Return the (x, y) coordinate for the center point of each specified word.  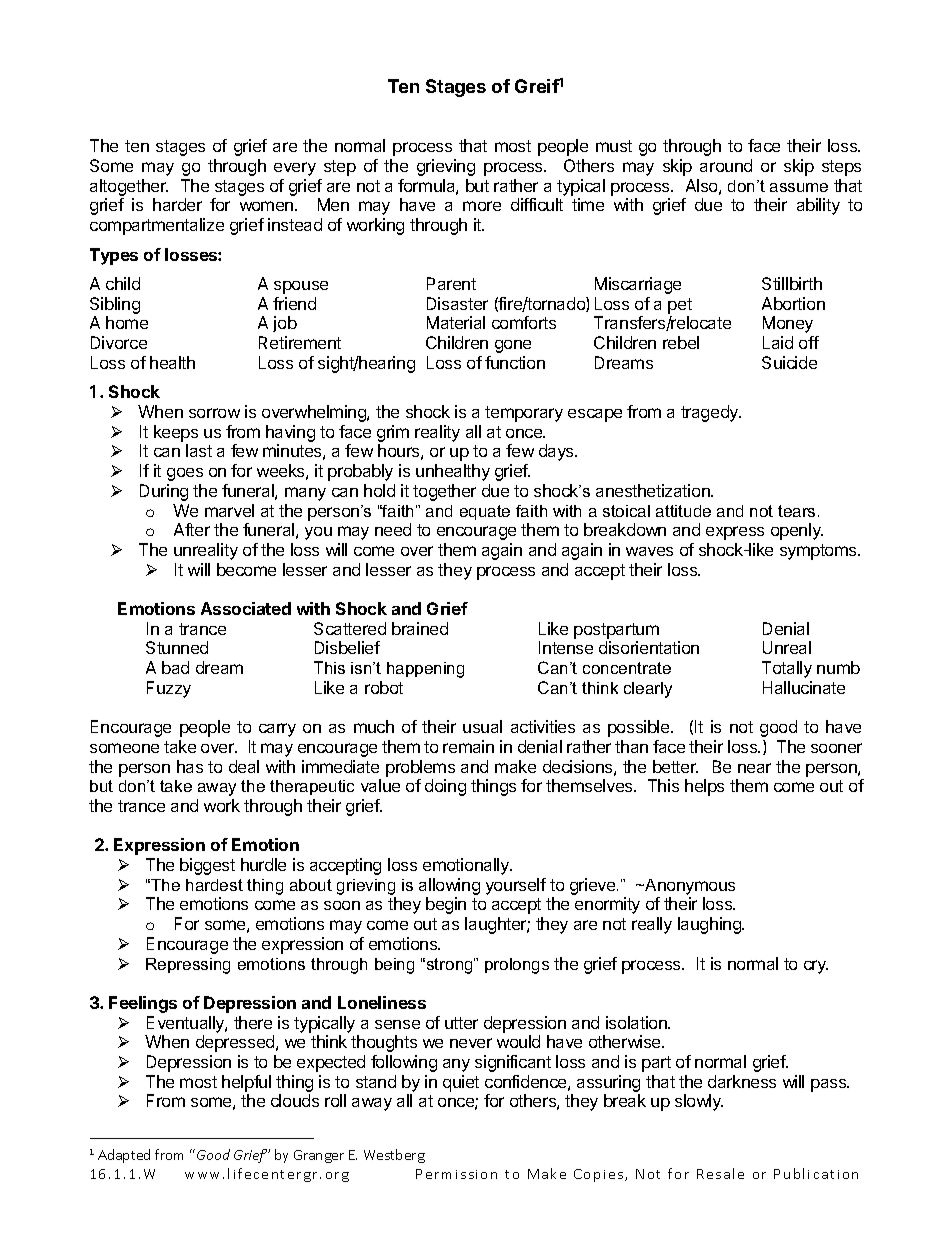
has (190, 766)
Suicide (789, 362)
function (515, 362)
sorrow (214, 413)
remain (468, 746)
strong (451, 966)
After (192, 529)
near (754, 768)
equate (485, 512)
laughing (710, 925)
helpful (246, 1083)
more (482, 206)
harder (177, 204)
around (726, 165)
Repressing (188, 966)
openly (797, 531)
